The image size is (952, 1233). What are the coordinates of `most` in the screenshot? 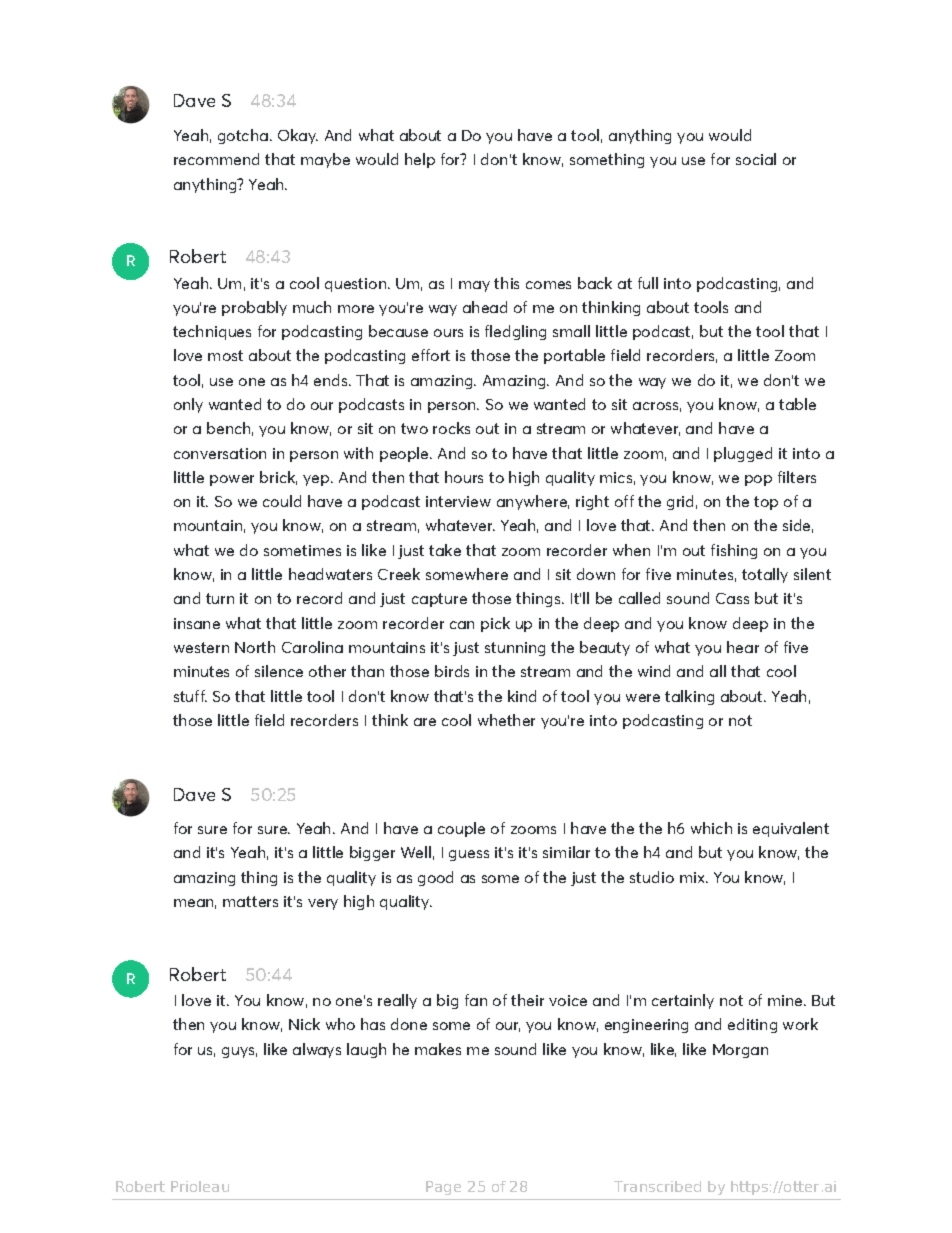 It's located at (225, 355).
